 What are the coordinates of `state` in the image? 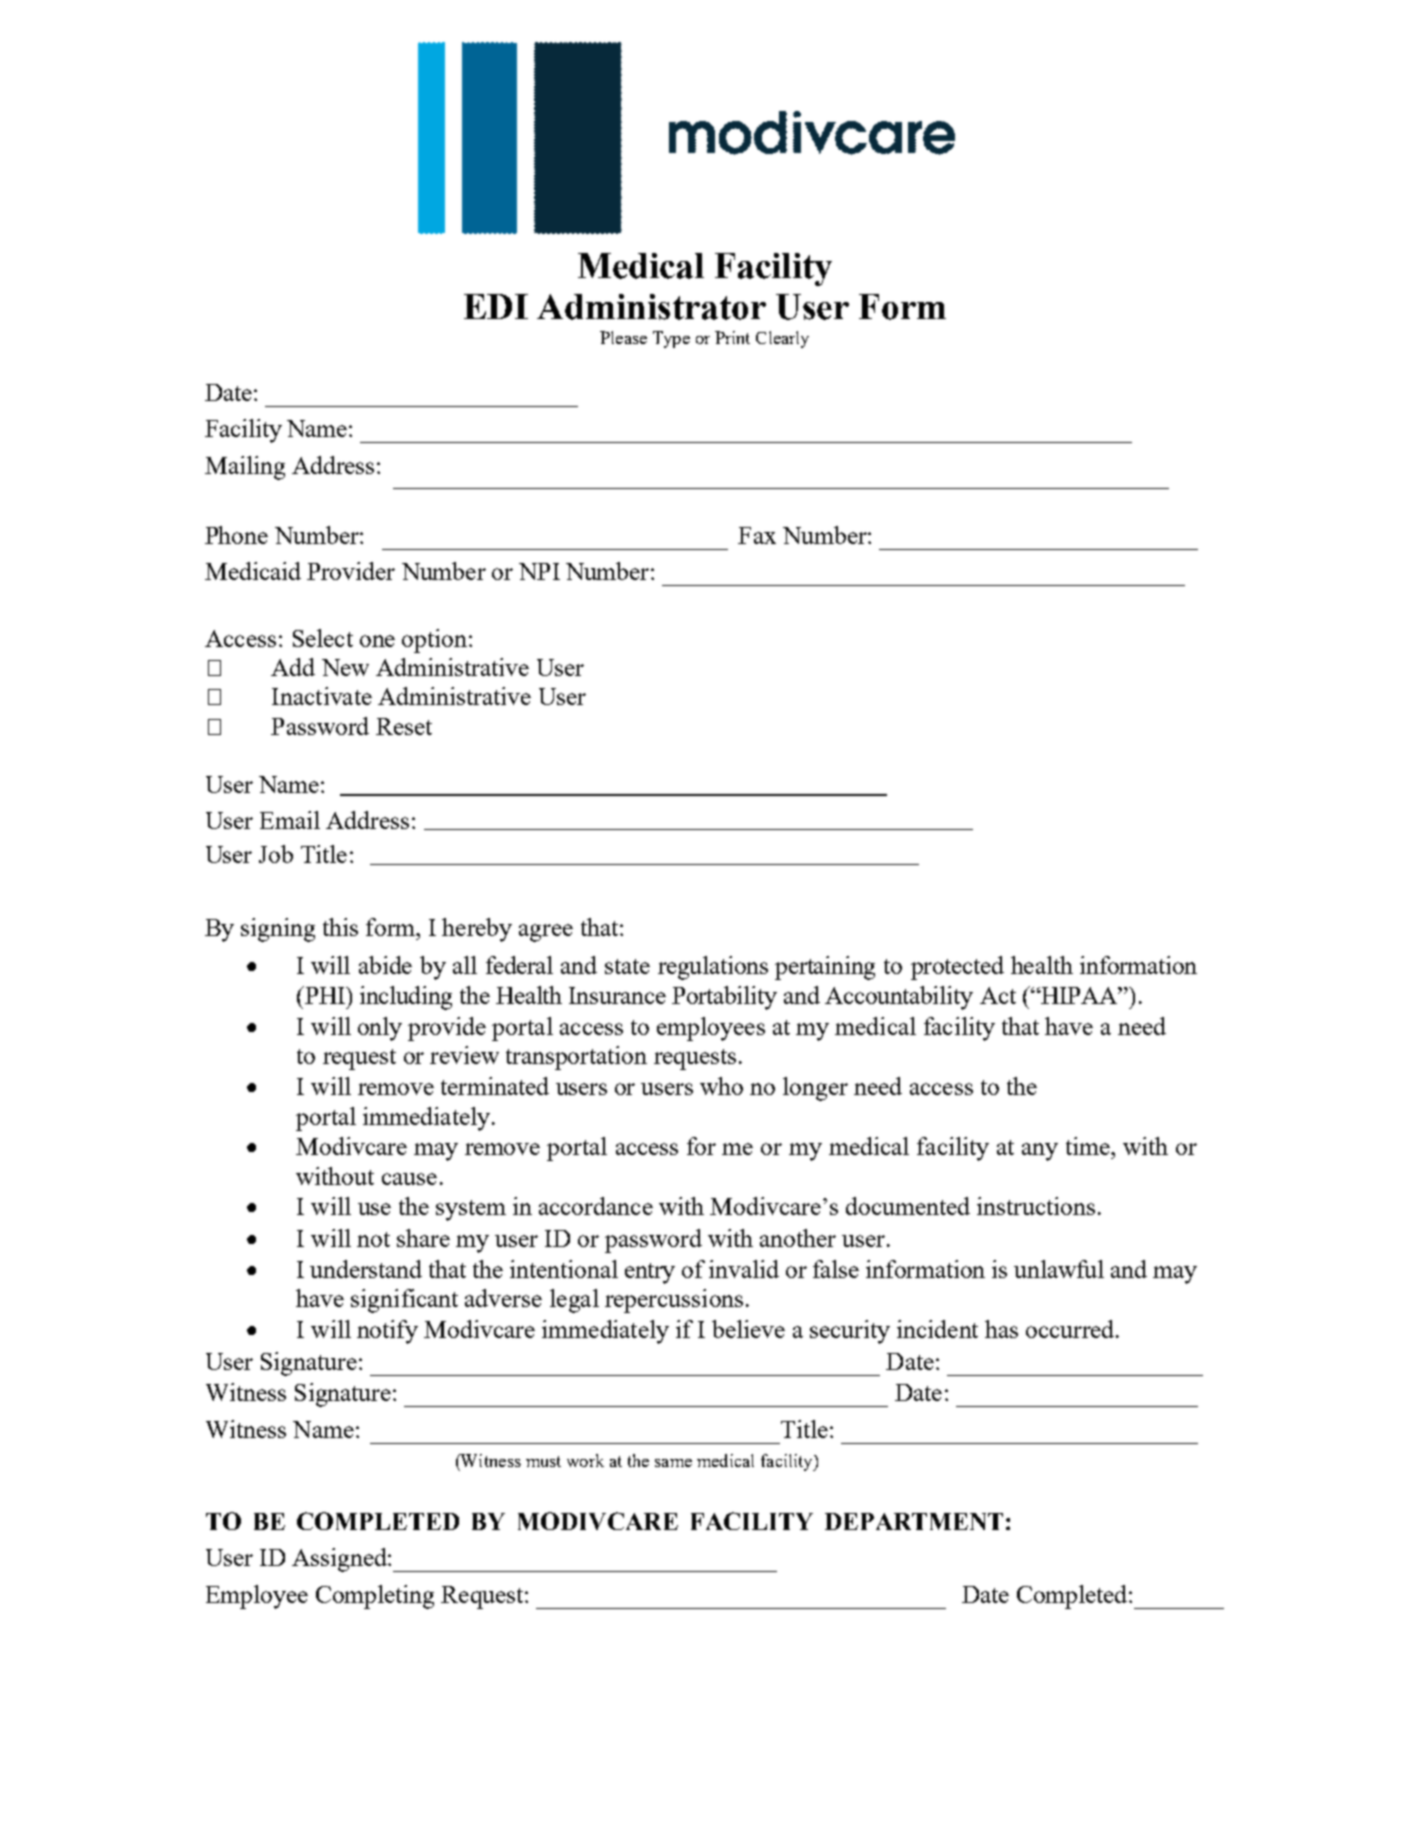 It's located at (627, 966).
